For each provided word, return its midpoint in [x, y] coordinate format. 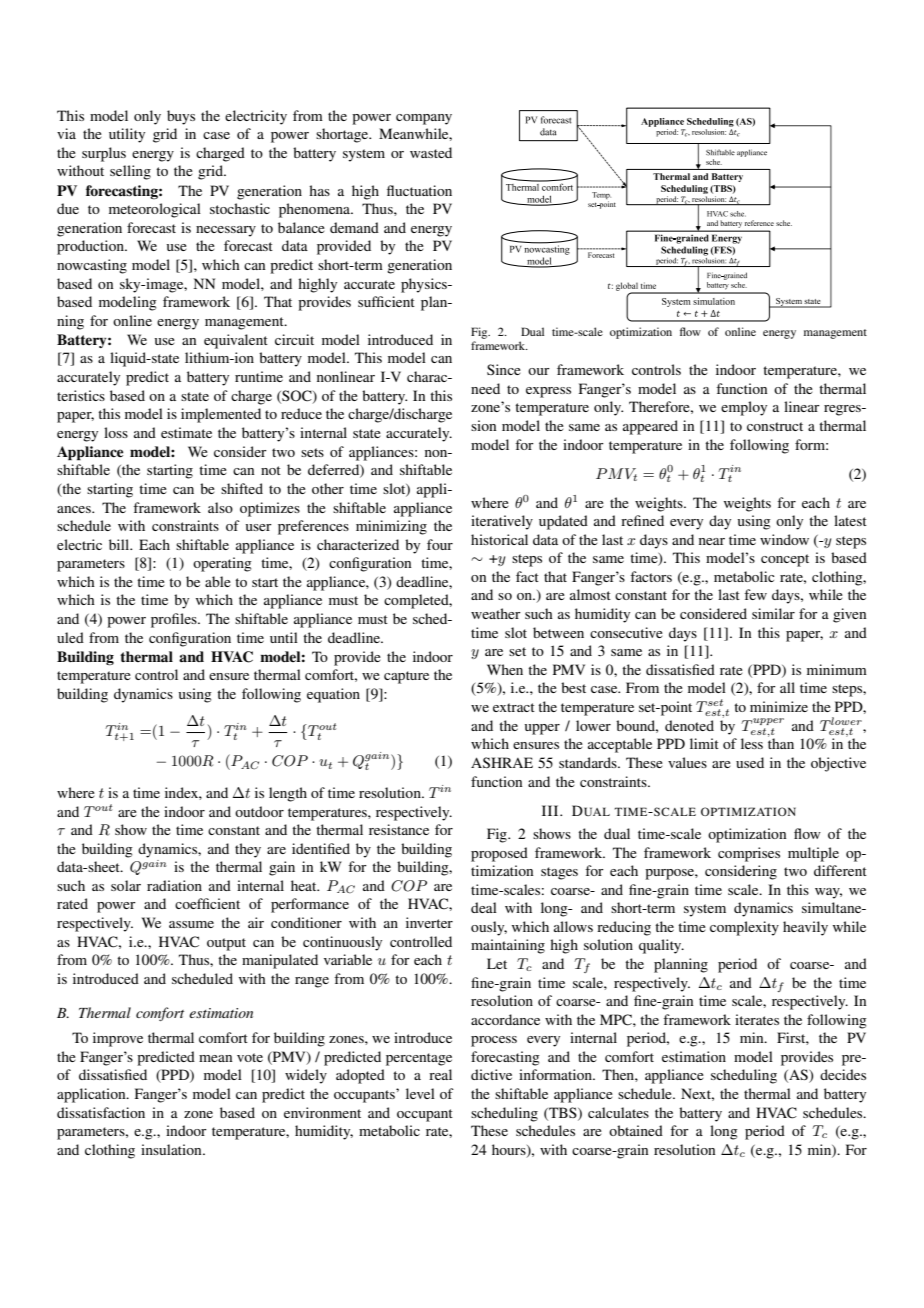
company [424, 119]
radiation [174, 885]
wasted [431, 152]
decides [843, 1074]
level [420, 1093]
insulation [172, 1149]
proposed [499, 854]
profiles [175, 620]
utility [127, 135]
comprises [749, 854]
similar [773, 613]
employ [744, 408]
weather [496, 613]
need [485, 388]
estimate [186, 432]
